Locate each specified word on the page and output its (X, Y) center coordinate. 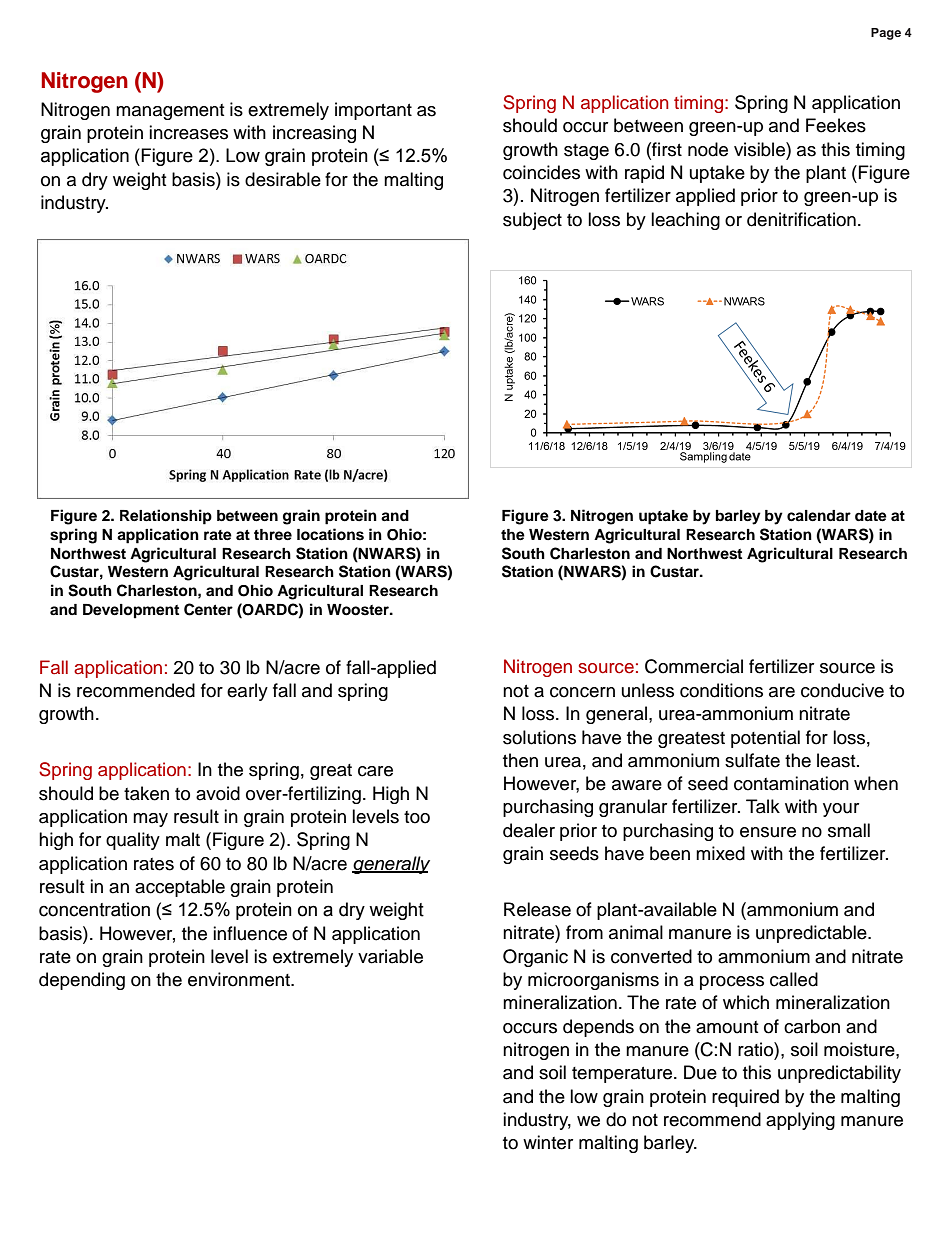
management (170, 112)
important (373, 111)
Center (208, 609)
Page (886, 34)
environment (240, 979)
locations (330, 534)
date (871, 516)
